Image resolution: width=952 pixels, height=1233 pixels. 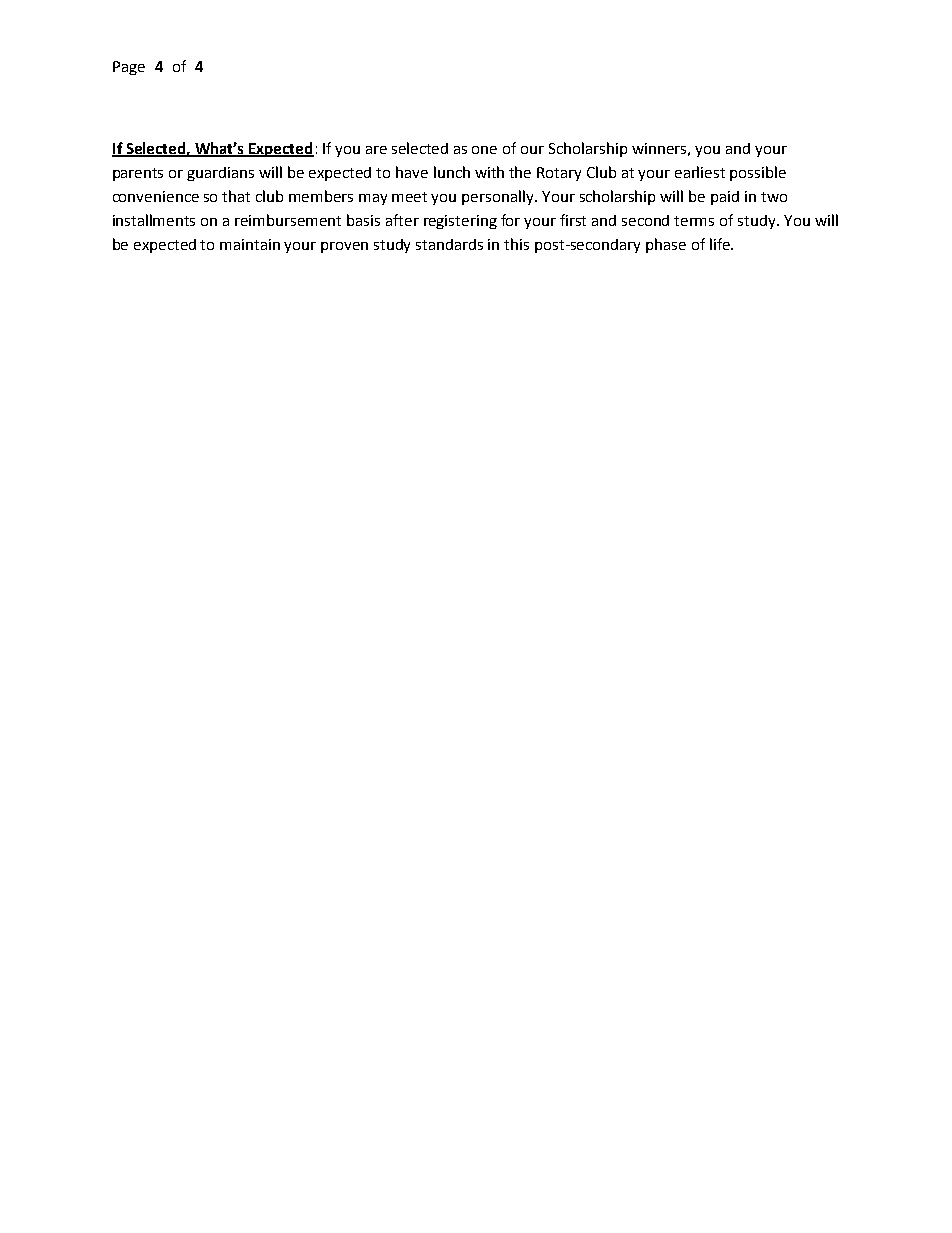 What do you see at coordinates (250, 244) in the image?
I see `maintain` at bounding box center [250, 244].
